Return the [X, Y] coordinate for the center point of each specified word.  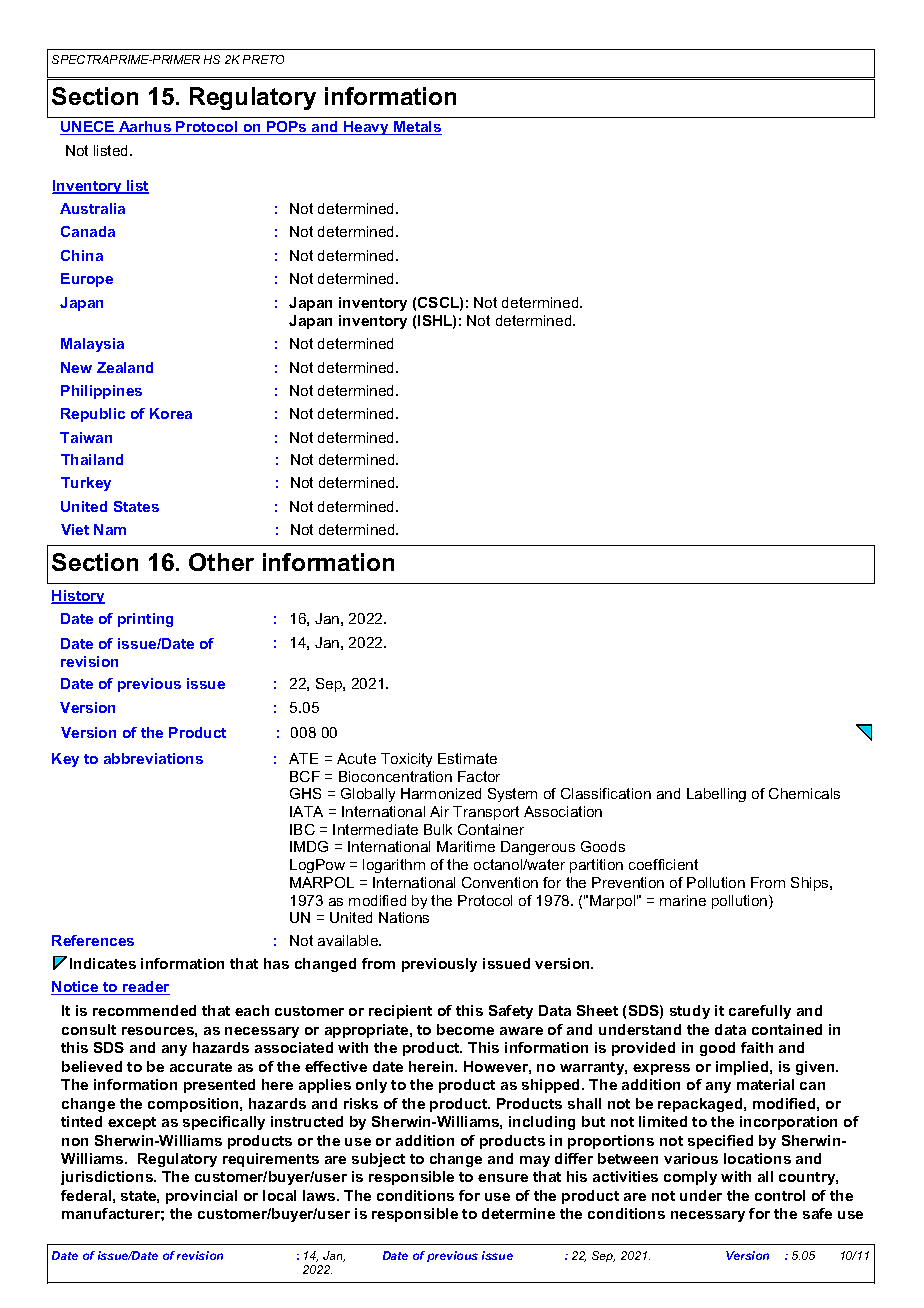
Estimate [467, 758]
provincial [201, 1197]
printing [145, 620]
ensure [503, 1178]
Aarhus [145, 128]
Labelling [716, 795]
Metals [417, 128]
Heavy [367, 128]
